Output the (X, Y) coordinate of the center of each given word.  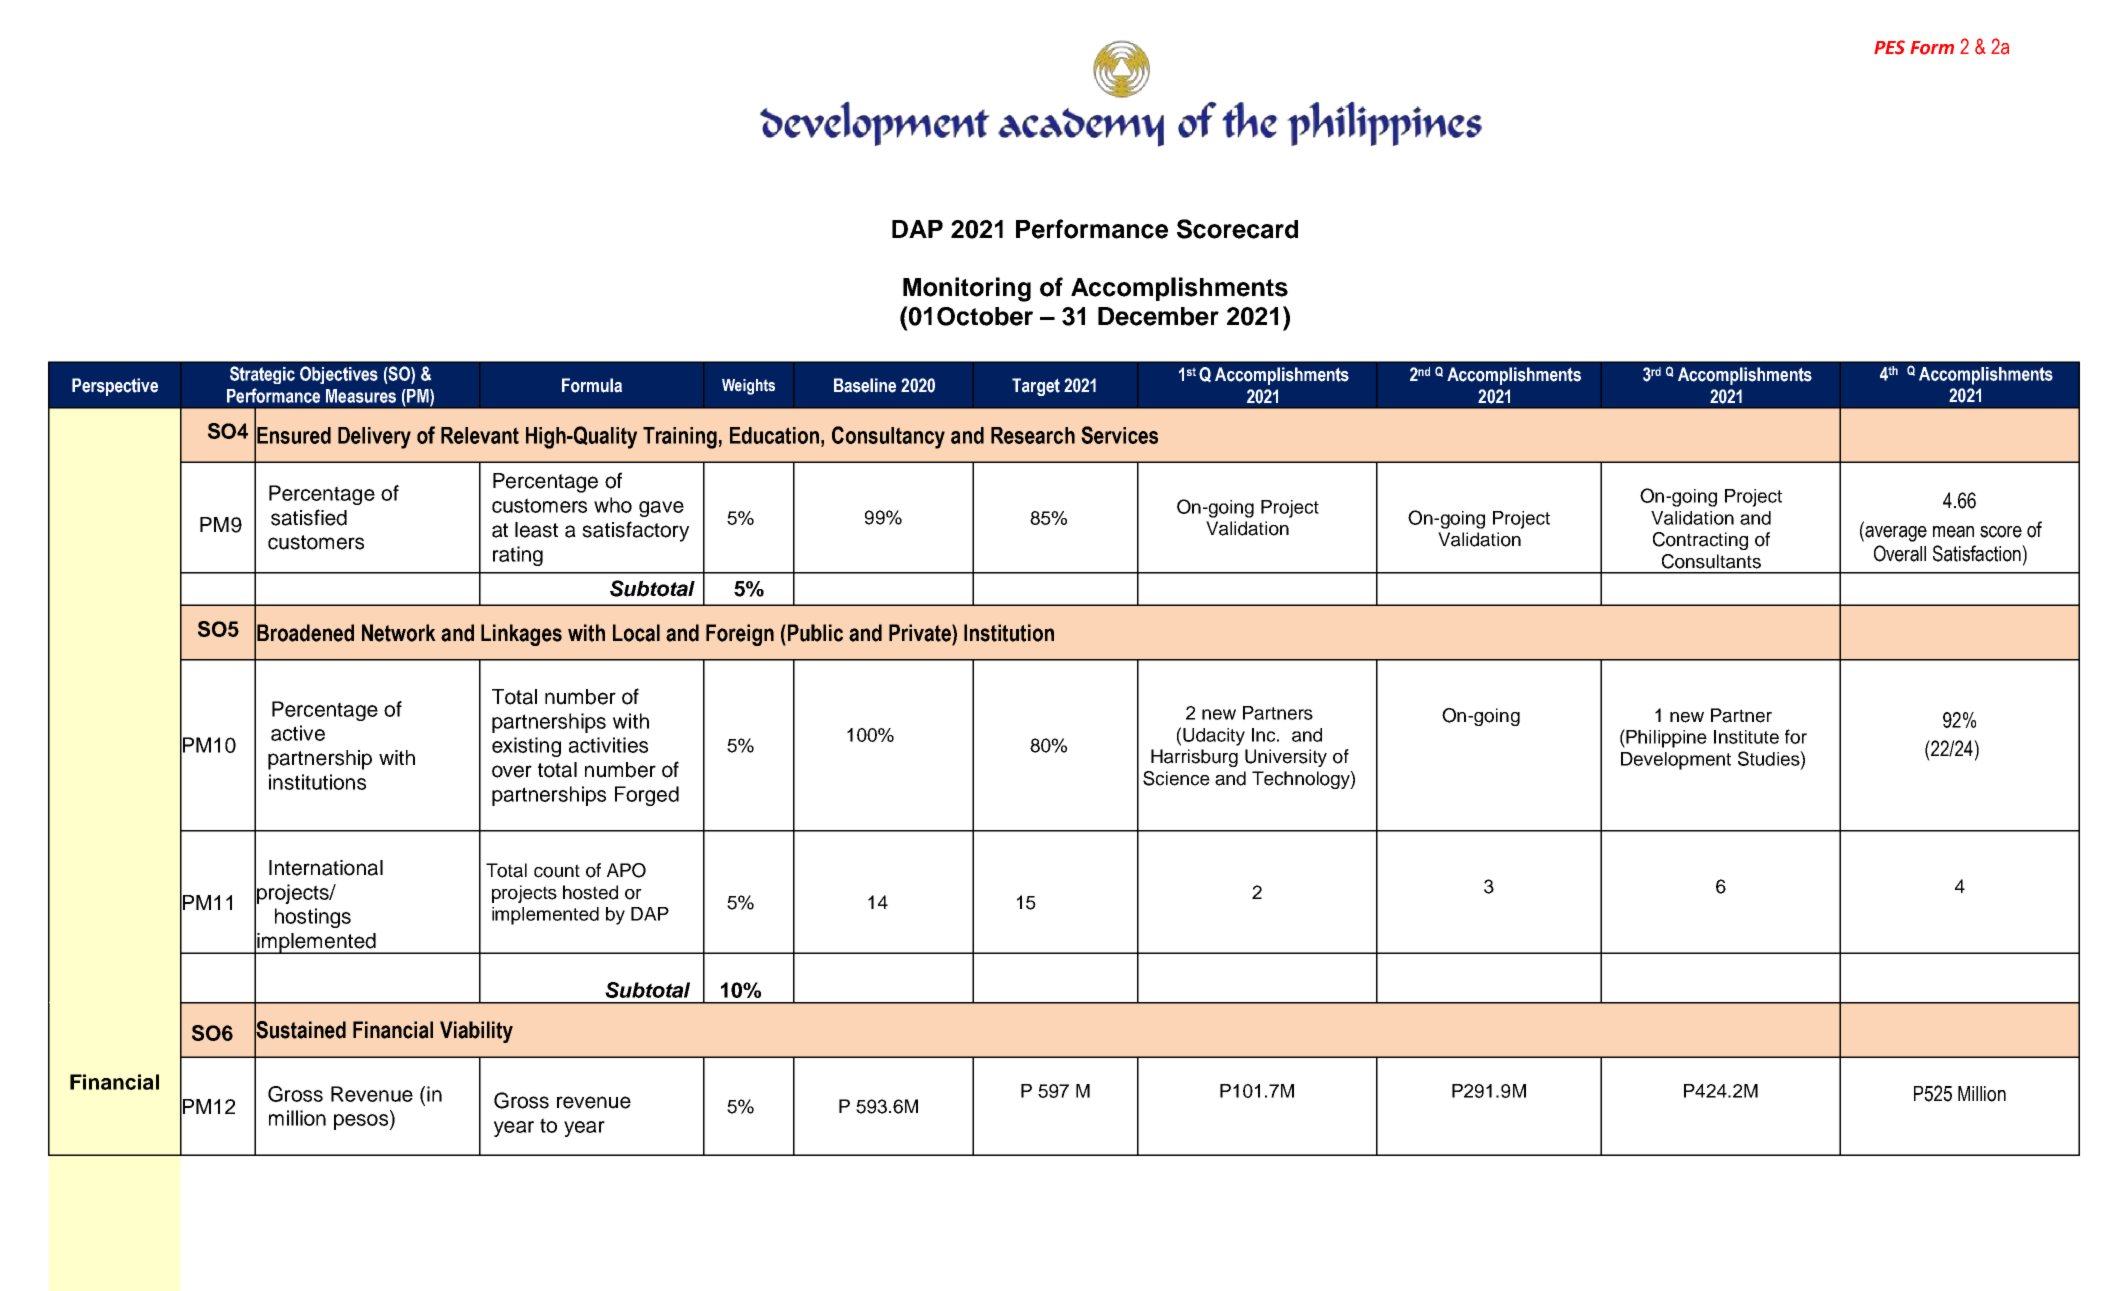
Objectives (339, 375)
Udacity (1214, 737)
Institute (1746, 737)
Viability (476, 1032)
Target (1036, 387)
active (298, 733)
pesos (362, 1122)
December (1158, 316)
